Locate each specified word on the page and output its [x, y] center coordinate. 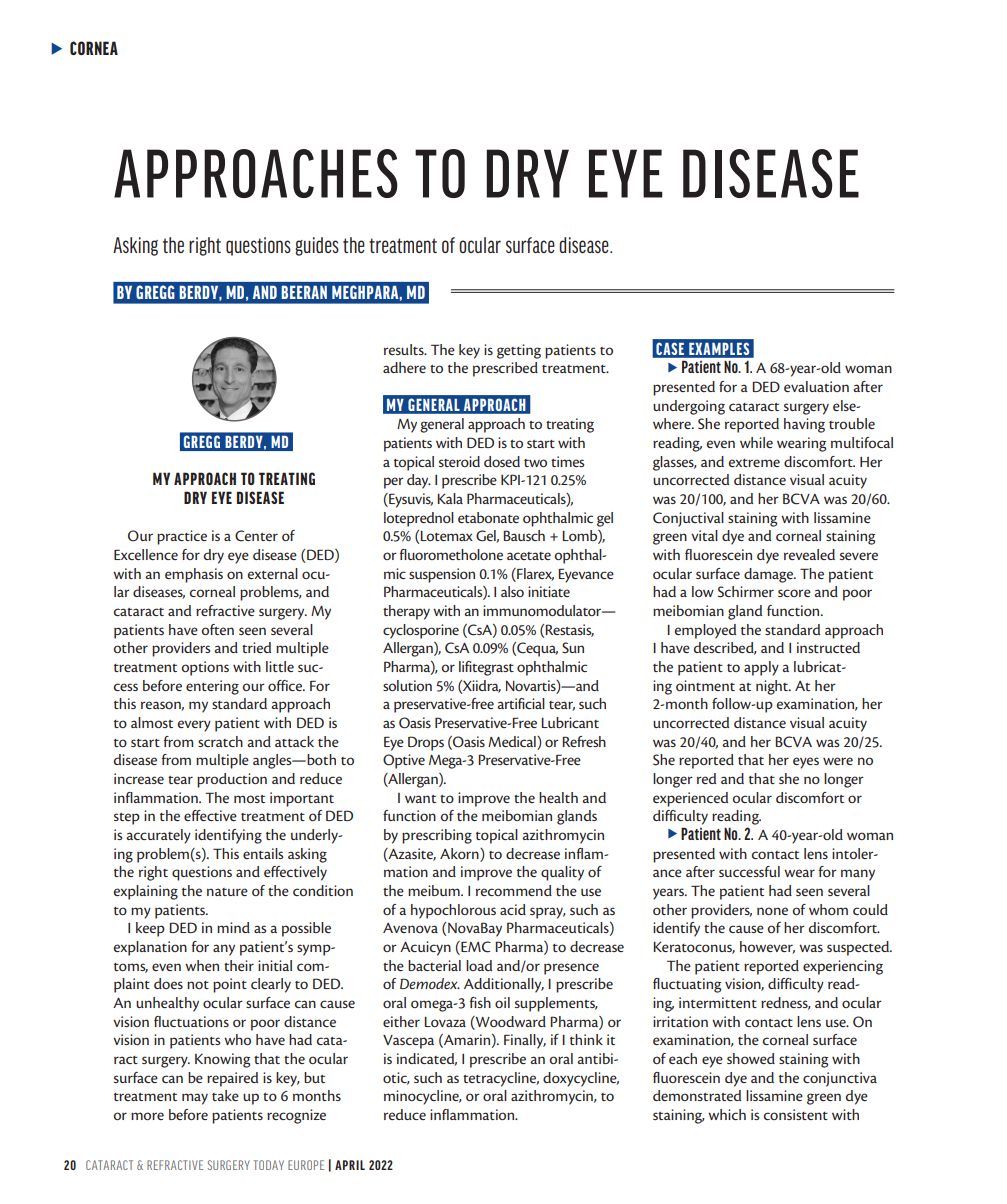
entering [212, 687]
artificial [521, 703]
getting [519, 351]
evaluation [816, 386]
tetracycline [501, 1079]
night [773, 687]
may [195, 1099]
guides [317, 246]
